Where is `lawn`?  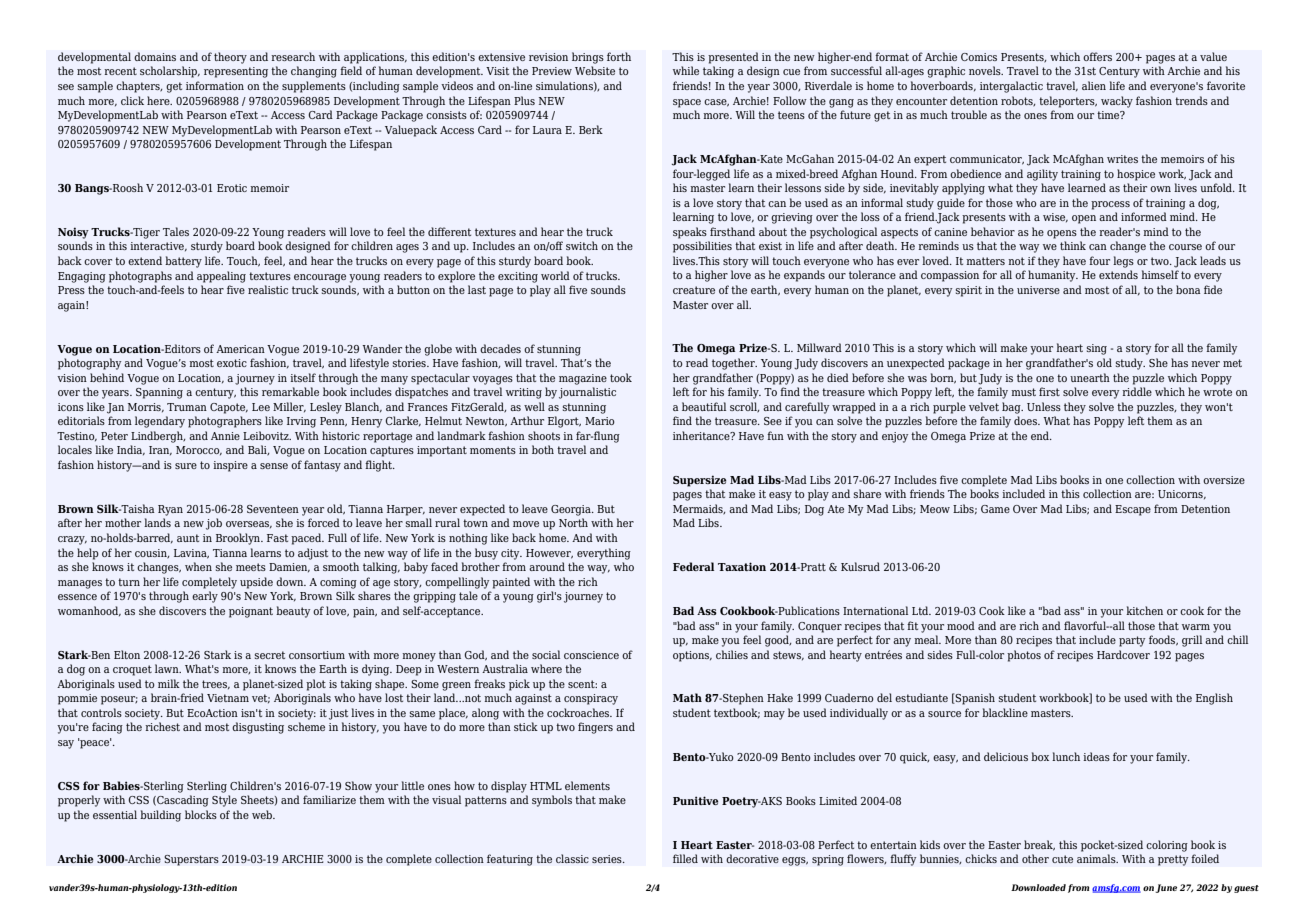 lawn is located at coordinates (168, 668).
